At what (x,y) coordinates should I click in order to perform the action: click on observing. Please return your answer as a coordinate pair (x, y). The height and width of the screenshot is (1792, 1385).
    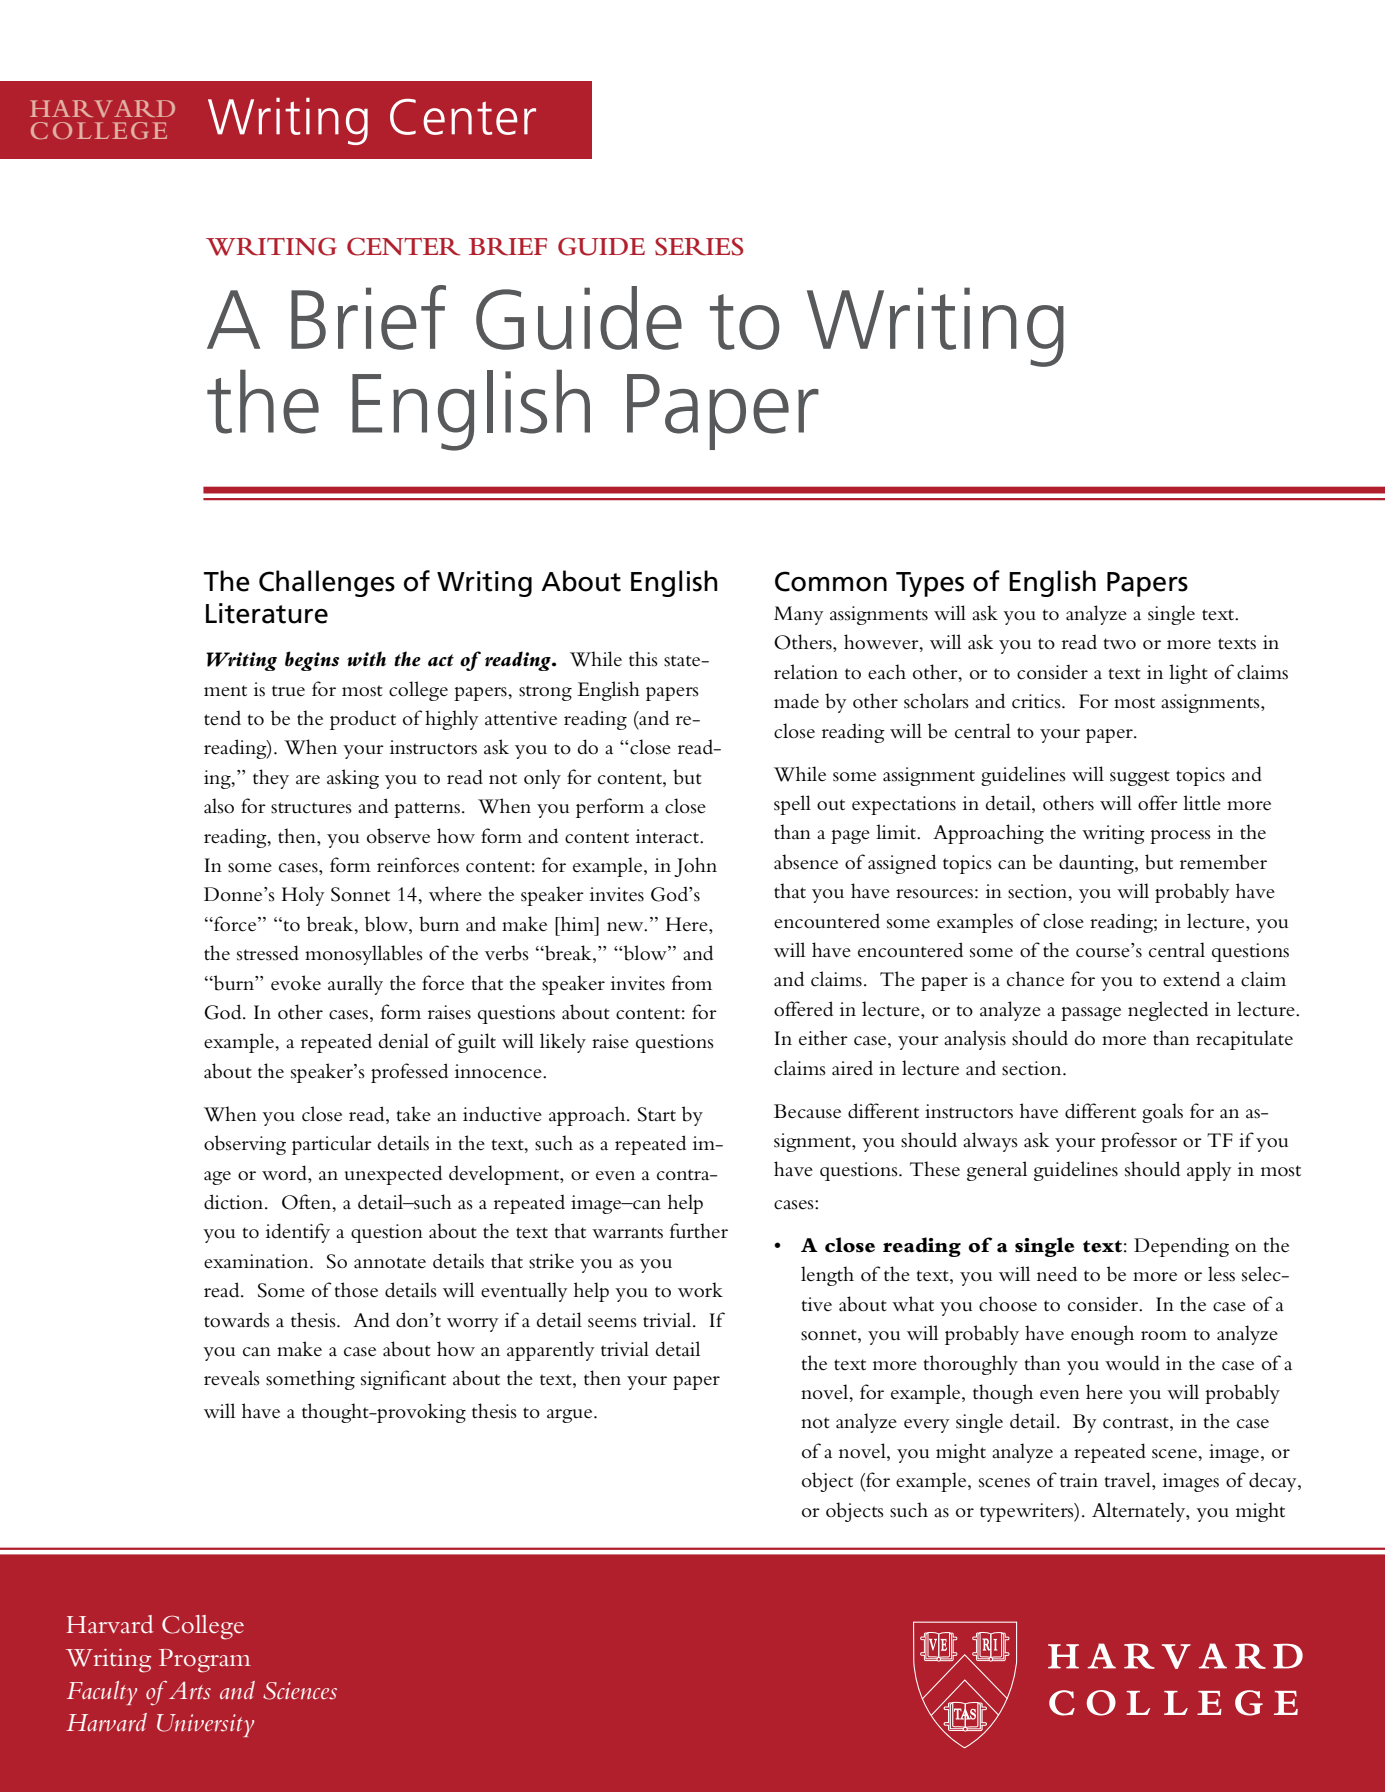
    Looking at the image, I should click on (245, 1145).
